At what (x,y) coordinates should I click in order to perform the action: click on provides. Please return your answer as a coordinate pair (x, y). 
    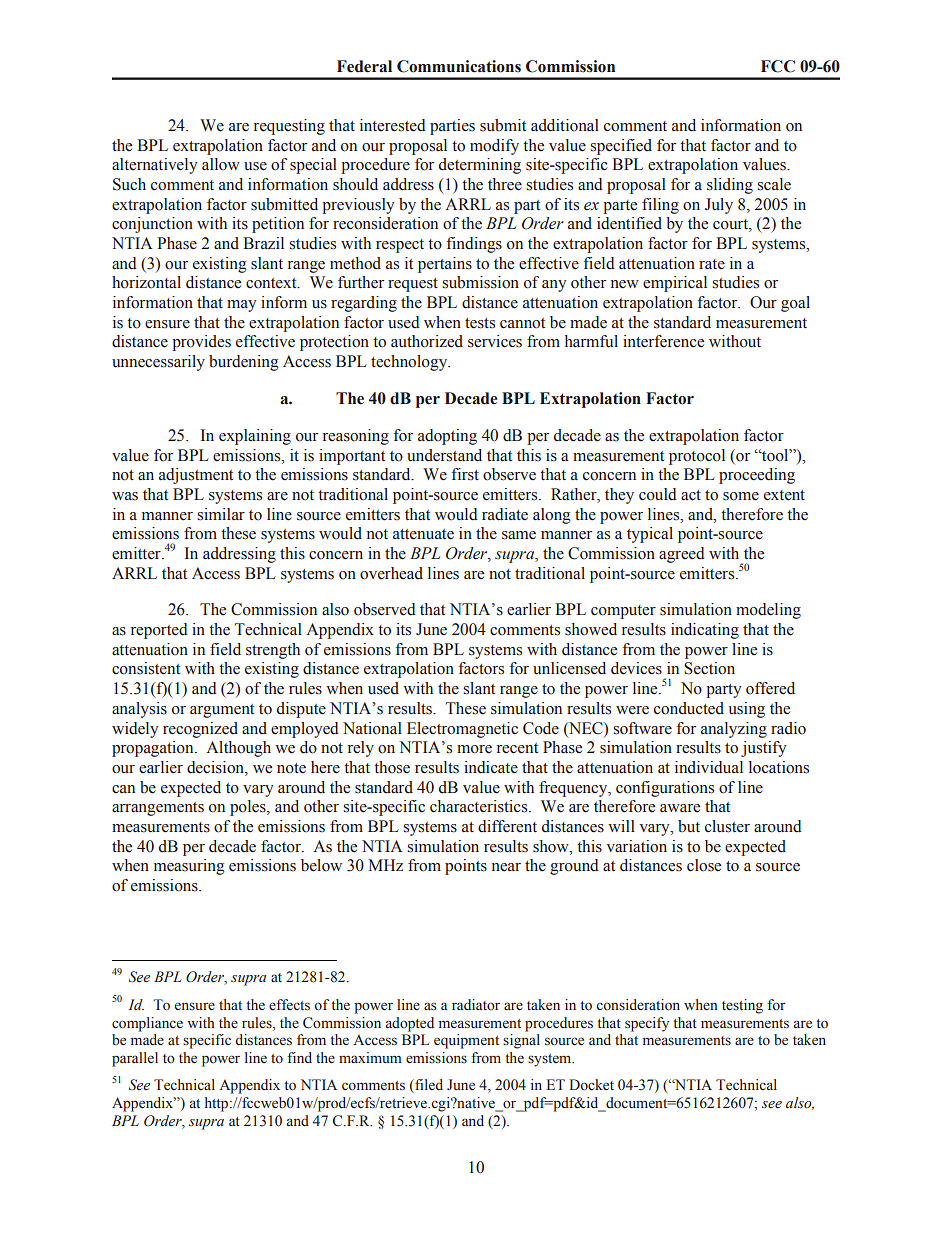
    Looking at the image, I should click on (201, 343).
